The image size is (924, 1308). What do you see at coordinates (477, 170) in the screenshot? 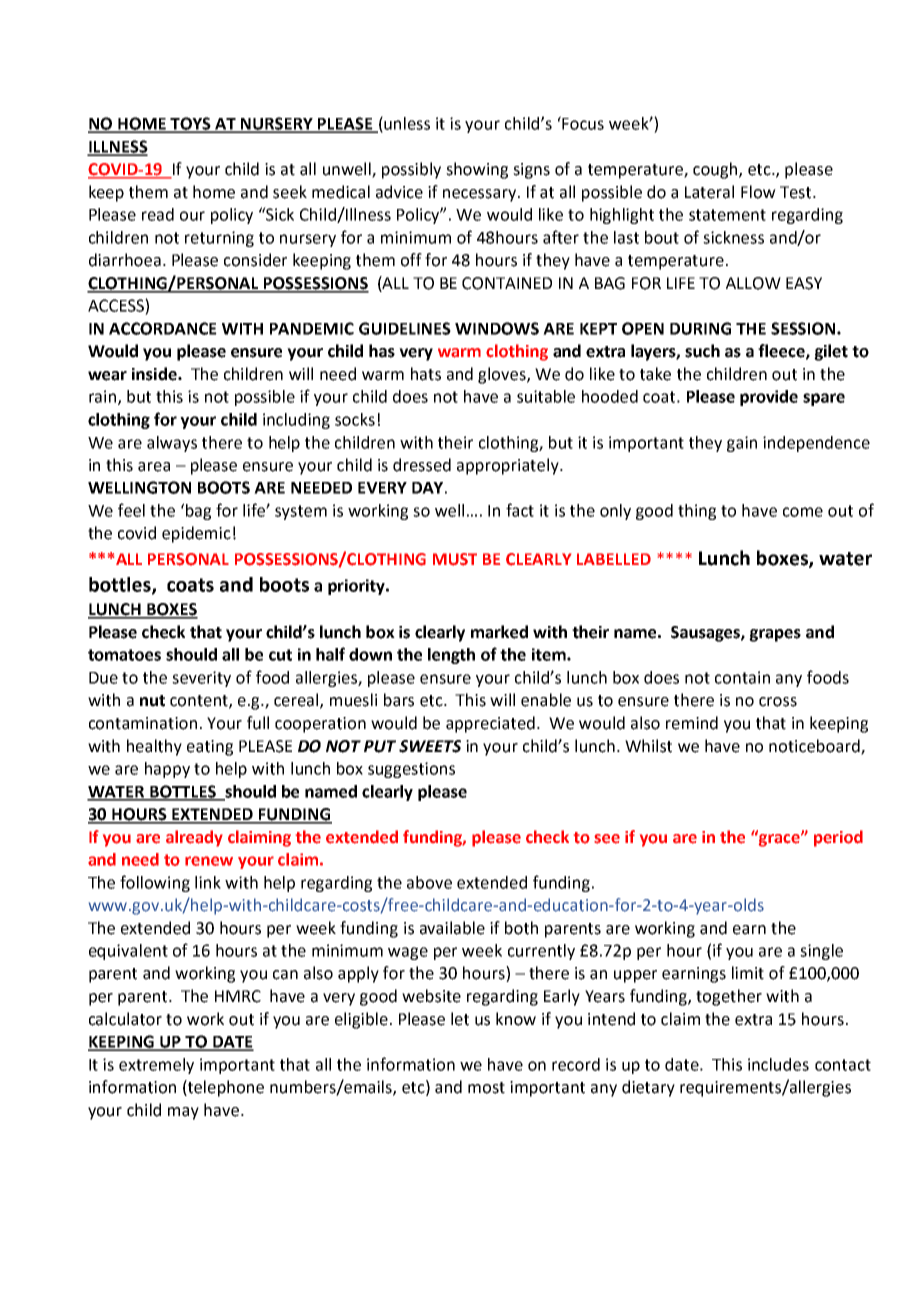
I see `showing` at bounding box center [477, 170].
